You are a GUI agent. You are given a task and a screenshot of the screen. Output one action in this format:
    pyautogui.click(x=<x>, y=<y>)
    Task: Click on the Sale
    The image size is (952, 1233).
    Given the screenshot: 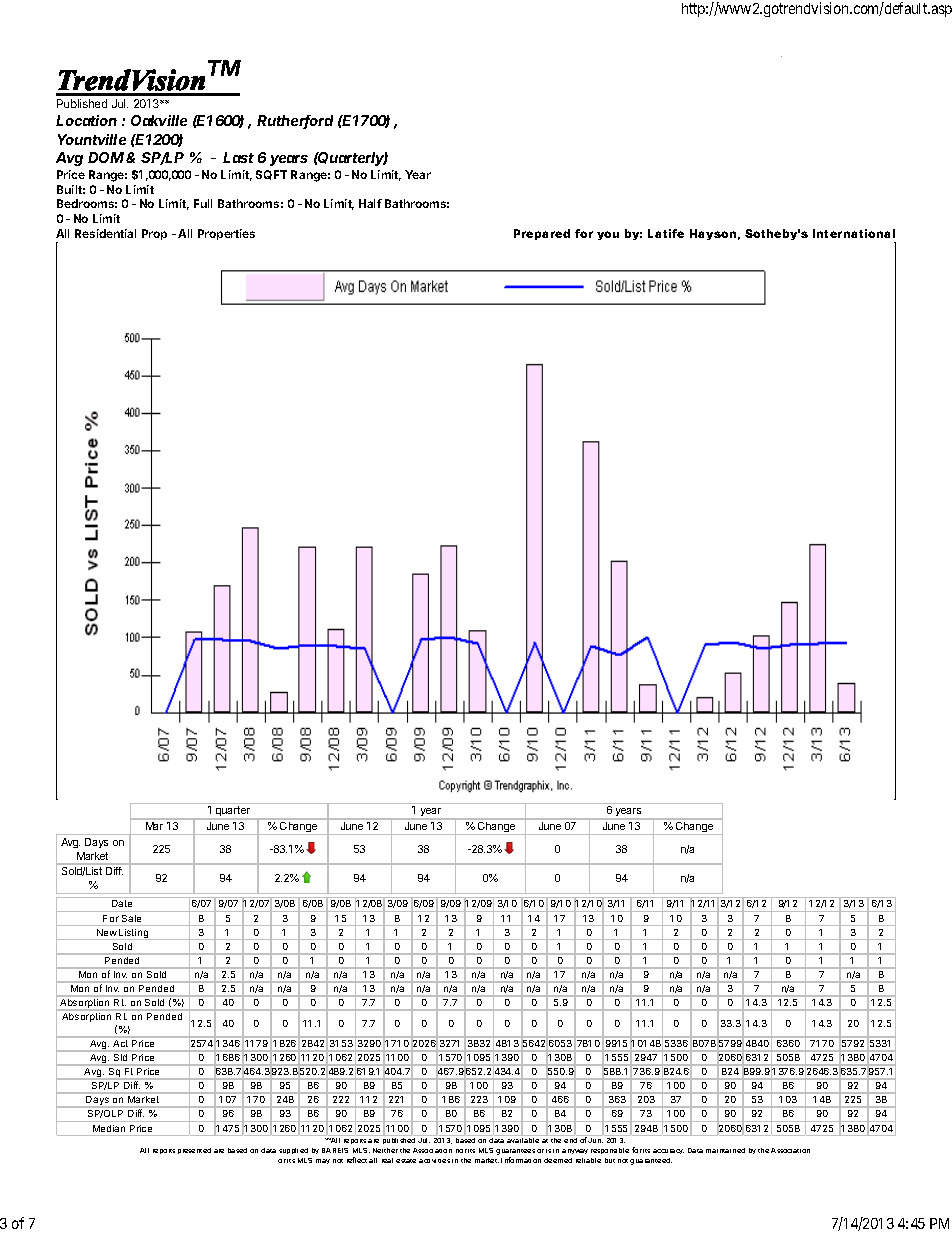 What is the action you would take?
    pyautogui.click(x=131, y=918)
